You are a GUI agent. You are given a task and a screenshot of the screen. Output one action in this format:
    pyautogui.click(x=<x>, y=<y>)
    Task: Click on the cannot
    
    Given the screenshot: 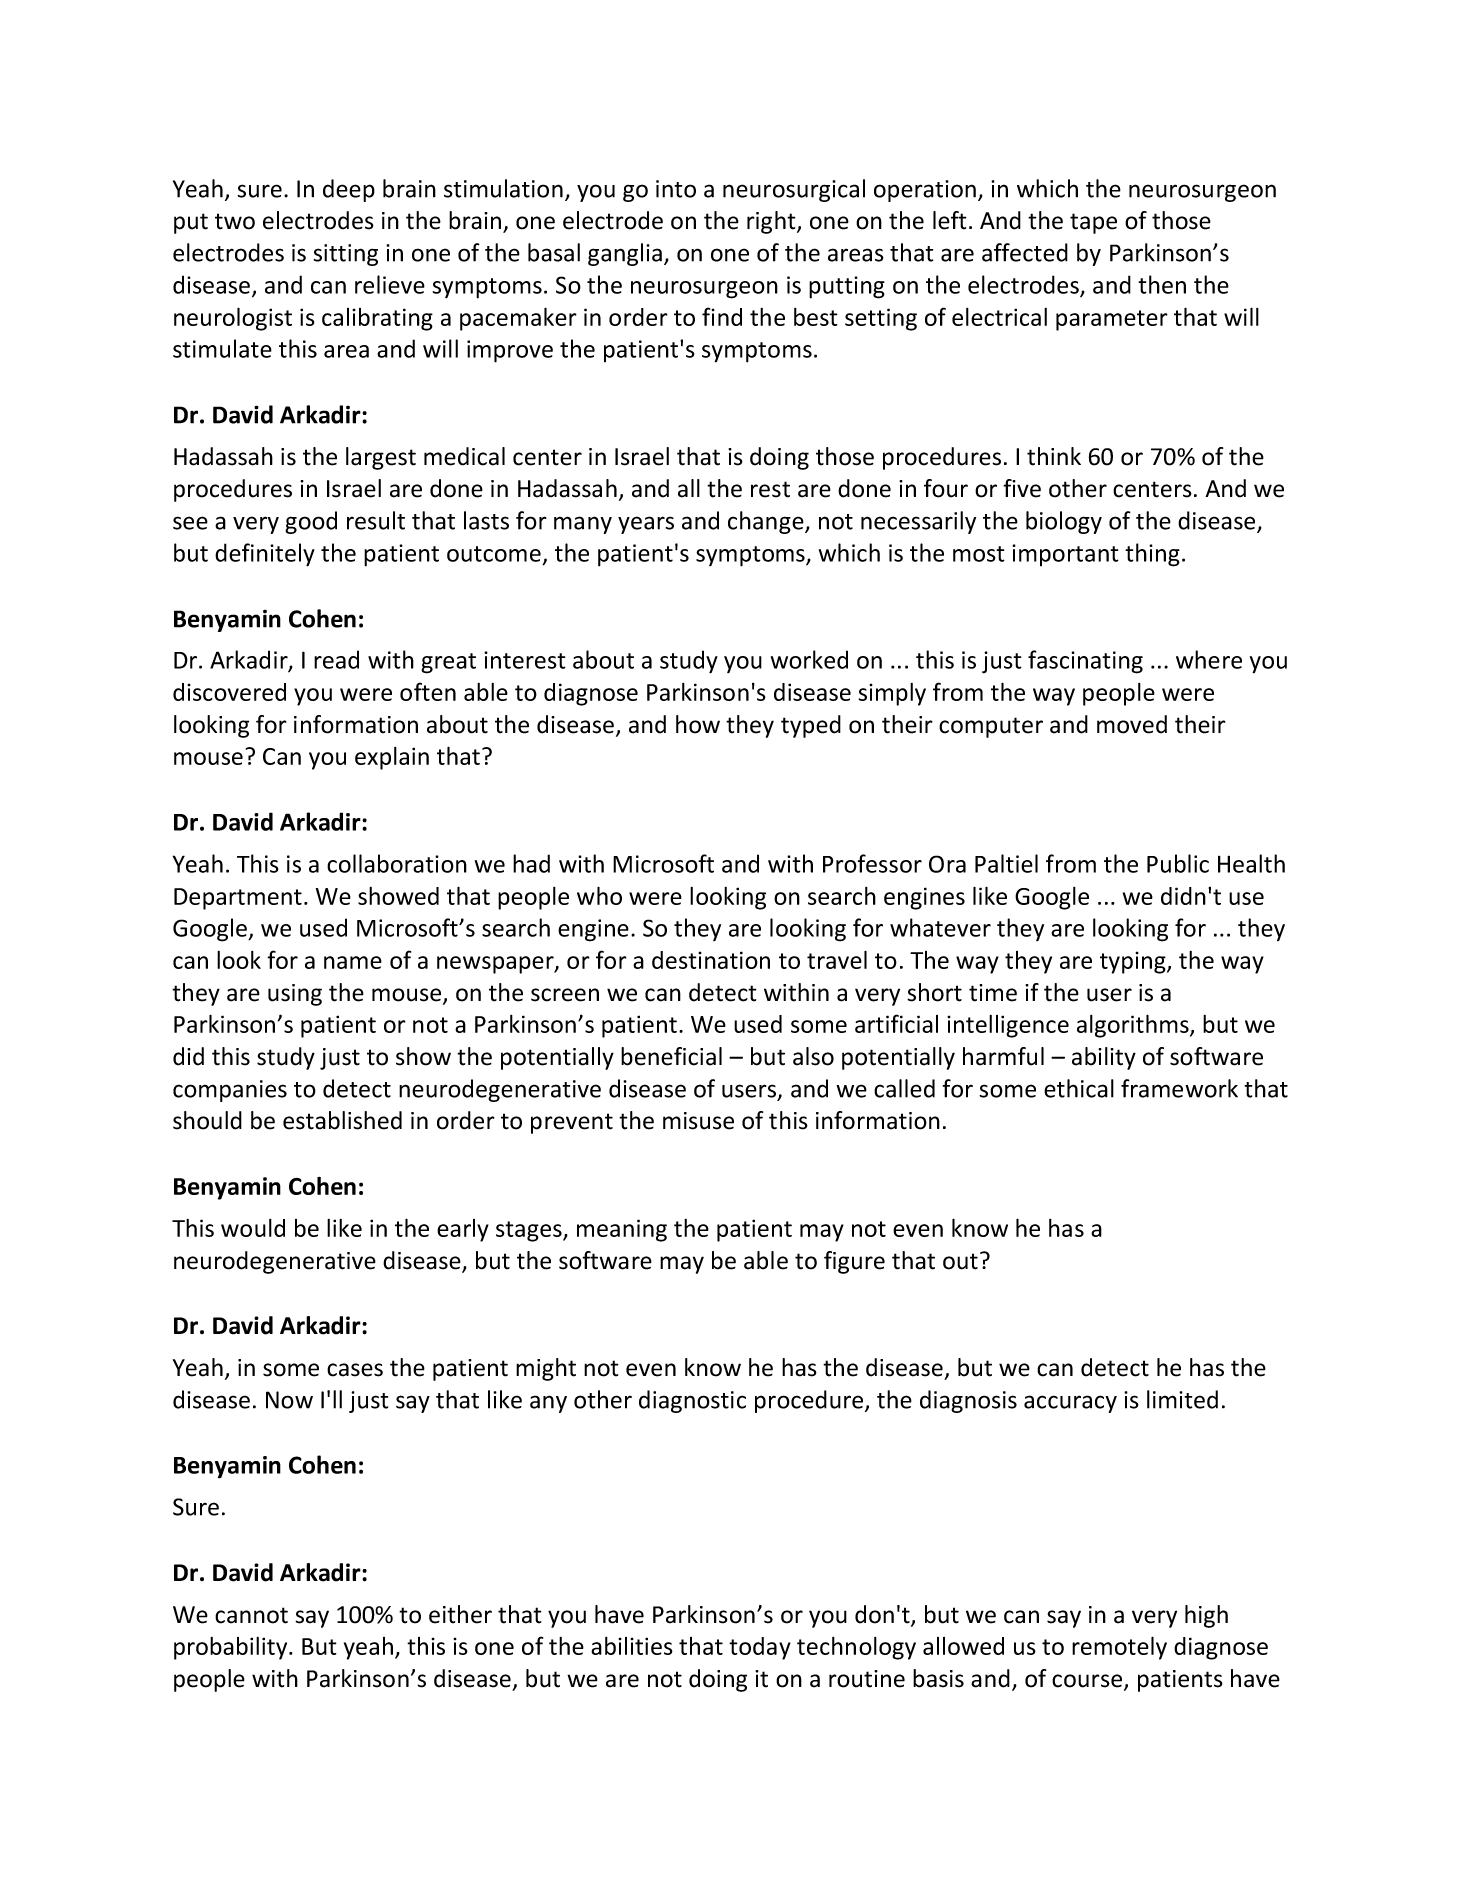 What is the action you would take?
    pyautogui.click(x=251, y=1615)
